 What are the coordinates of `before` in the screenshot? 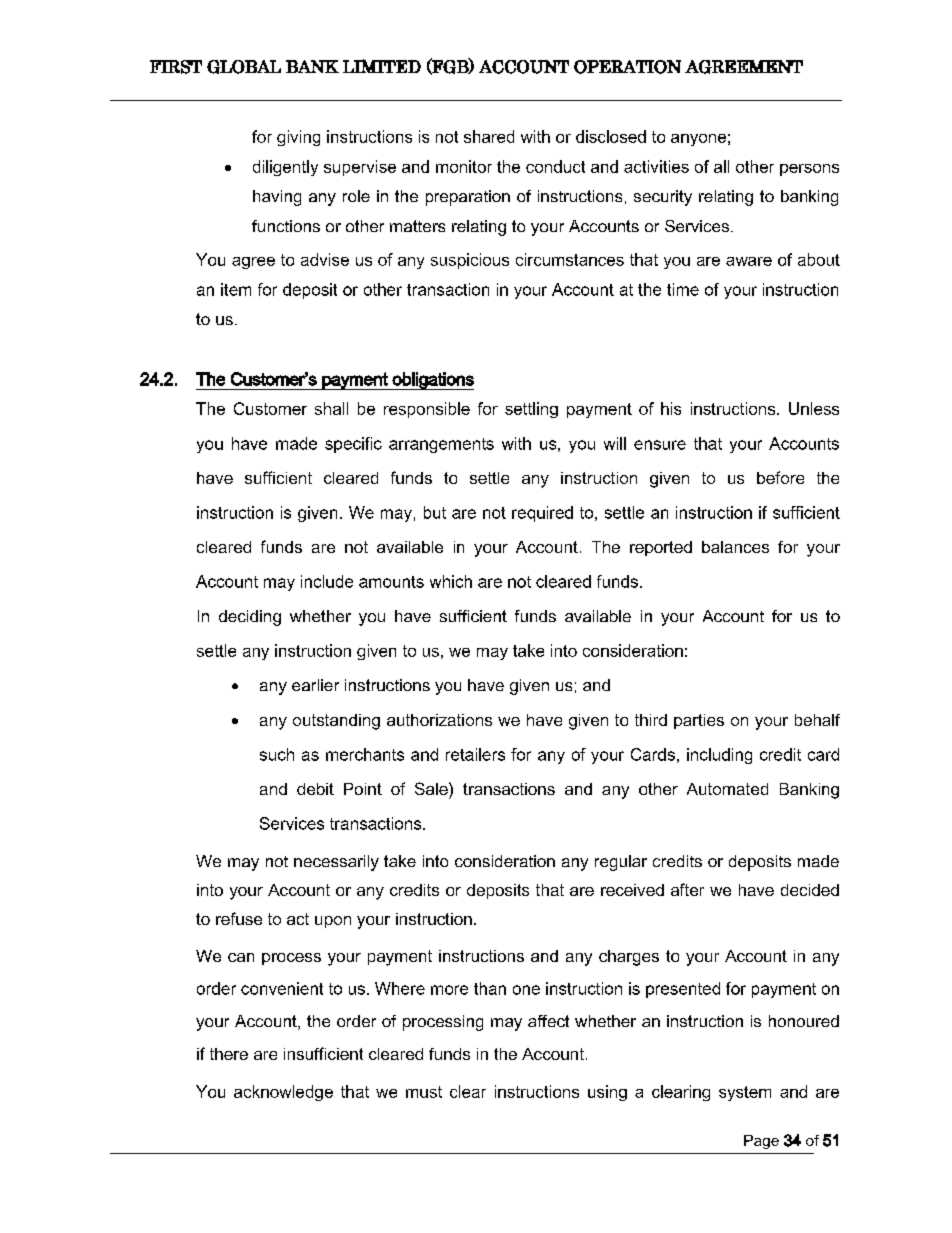 It's located at (780, 477).
